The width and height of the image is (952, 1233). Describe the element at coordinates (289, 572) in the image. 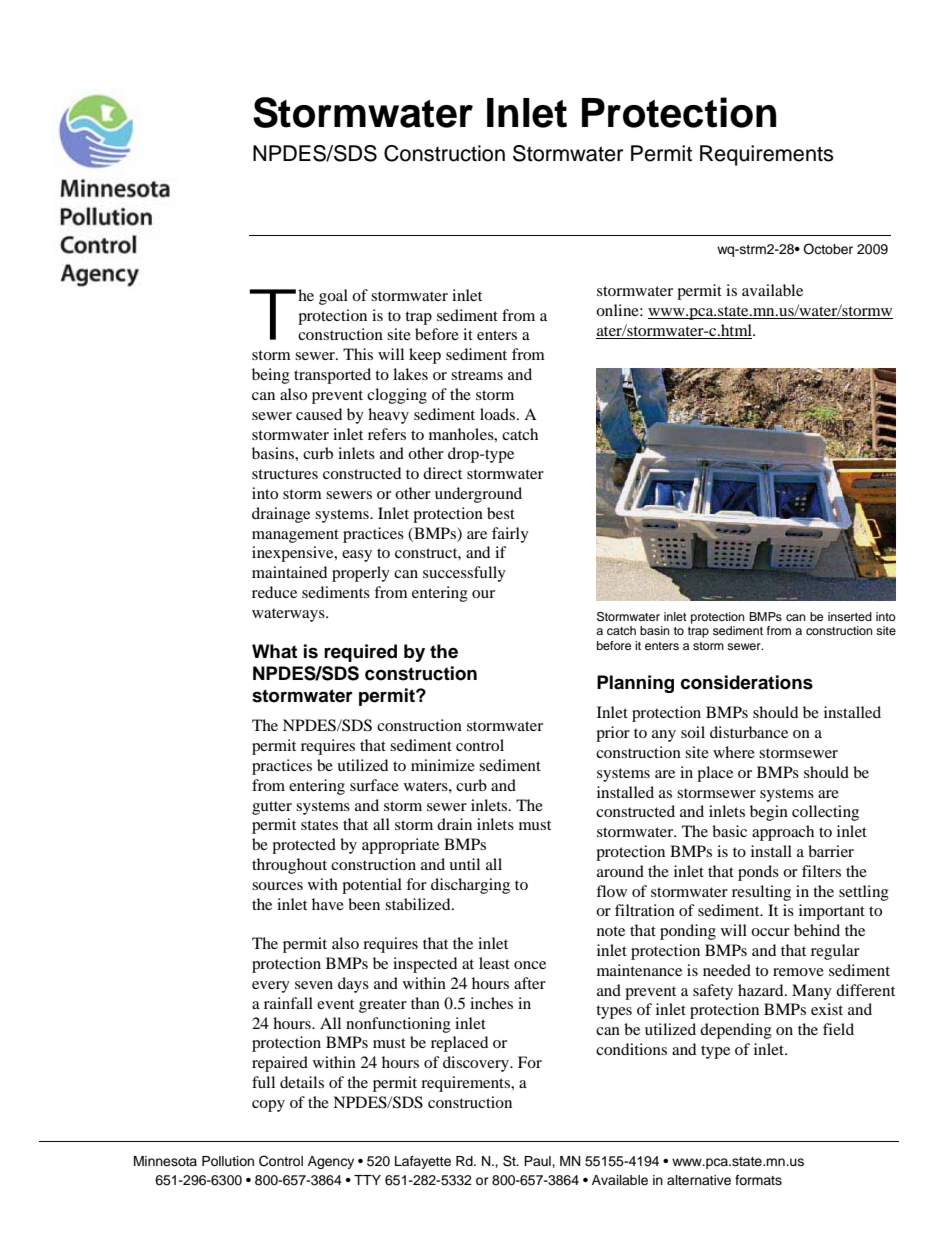

I see `maintained` at that location.
